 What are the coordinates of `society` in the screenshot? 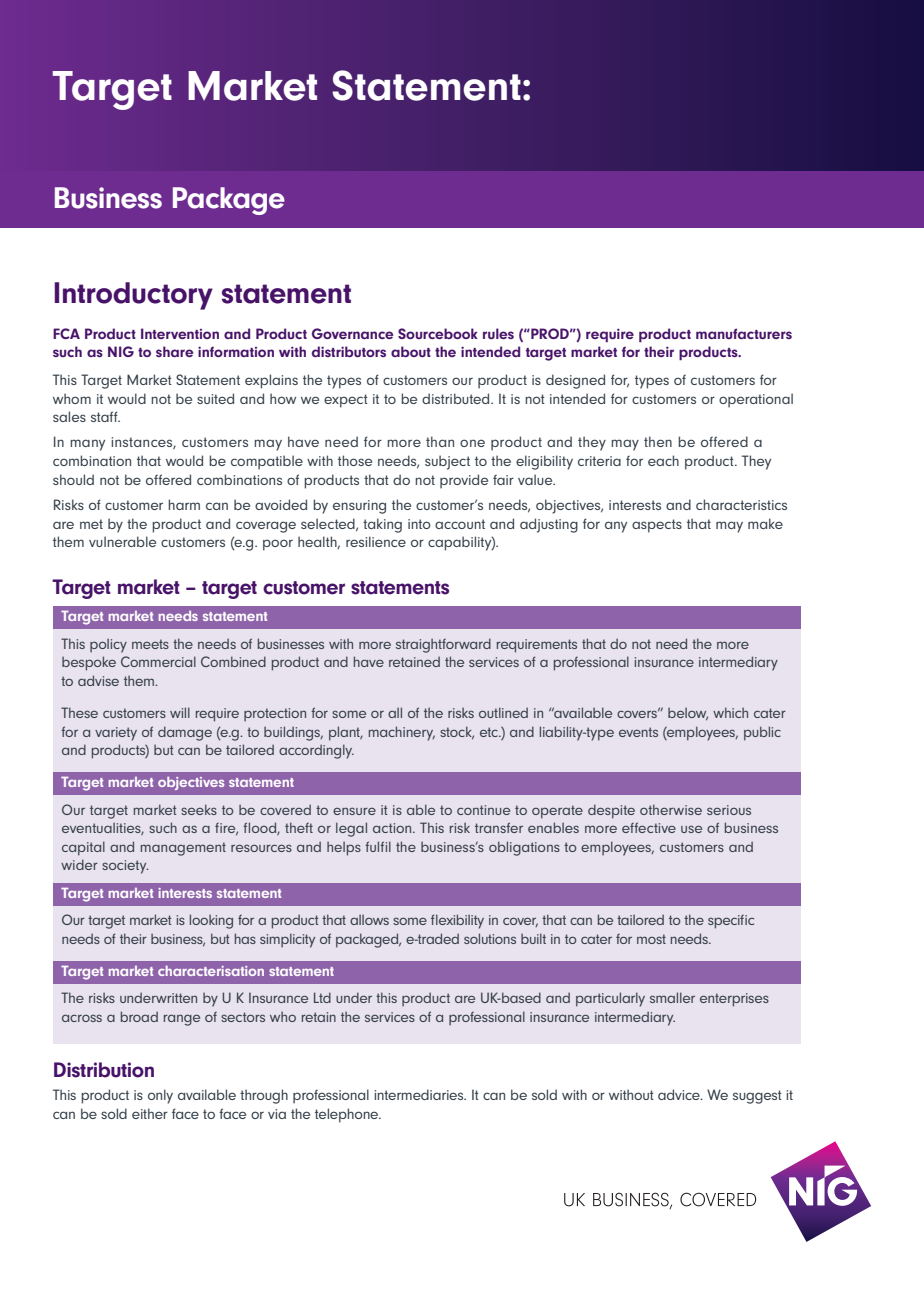 It's located at (125, 867).
